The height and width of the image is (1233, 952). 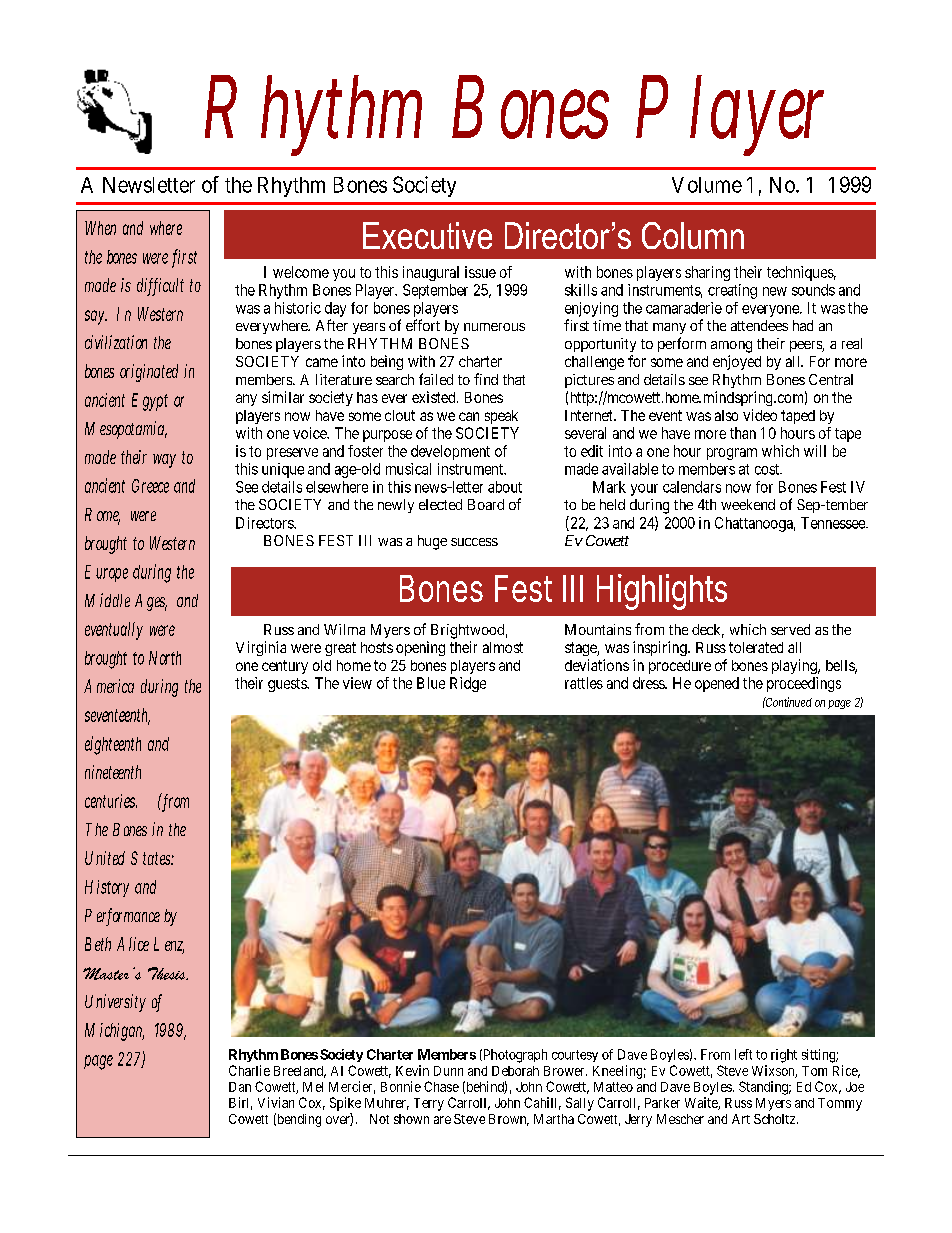 I want to click on almost, so click(x=503, y=647).
